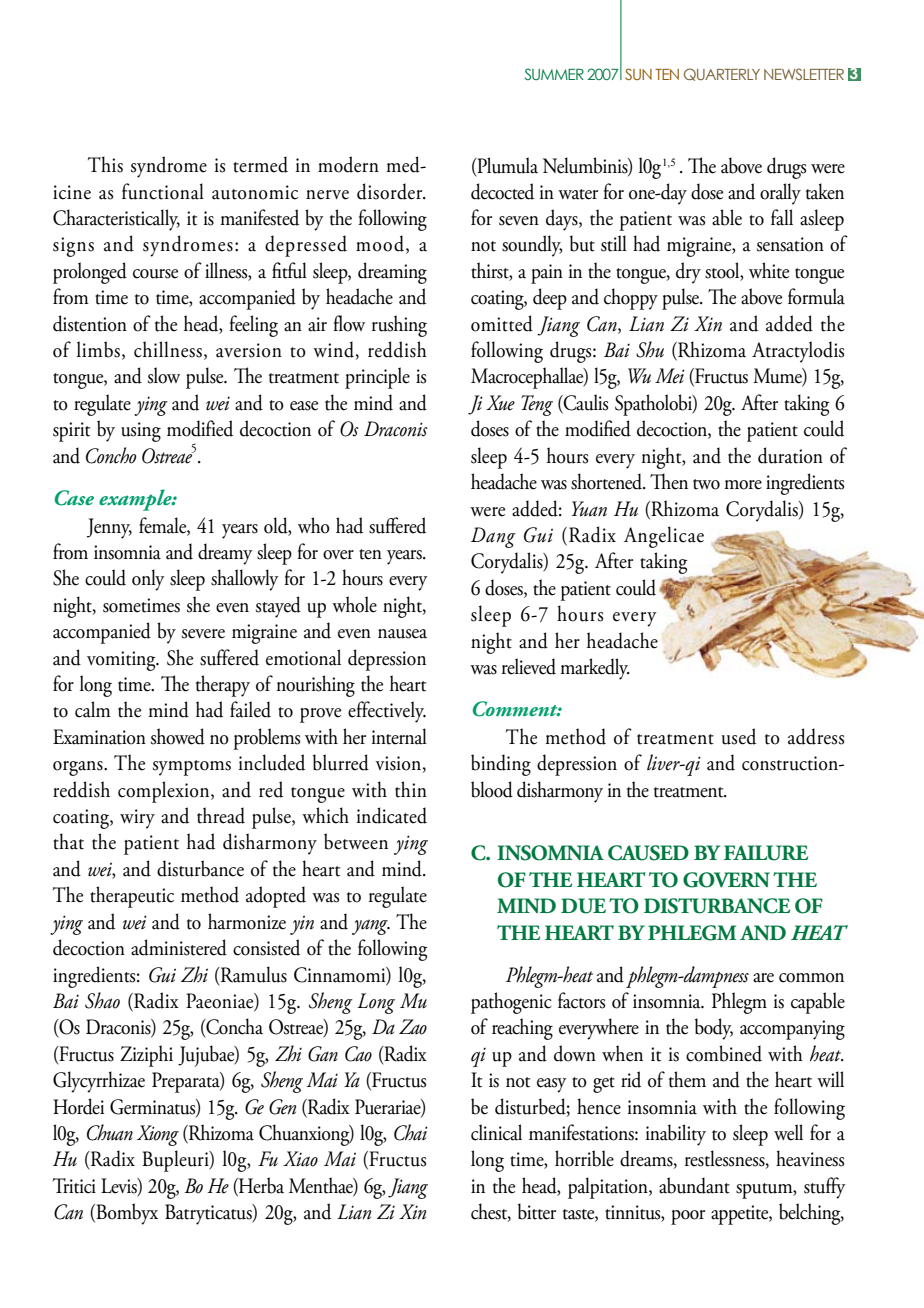 This image has height=1308, width=924. I want to click on more, so click(743, 485).
